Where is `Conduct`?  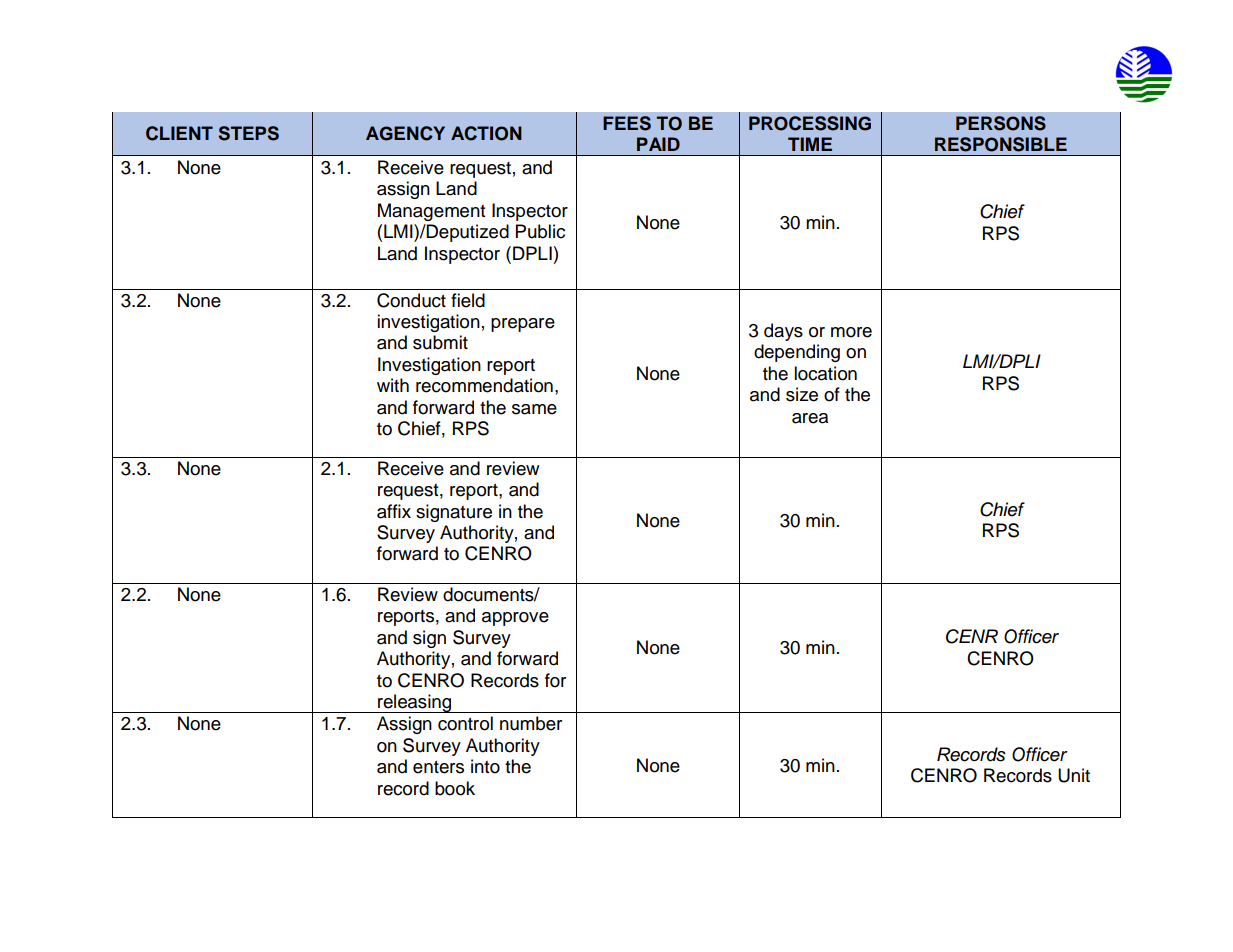 Conduct is located at coordinates (411, 300).
